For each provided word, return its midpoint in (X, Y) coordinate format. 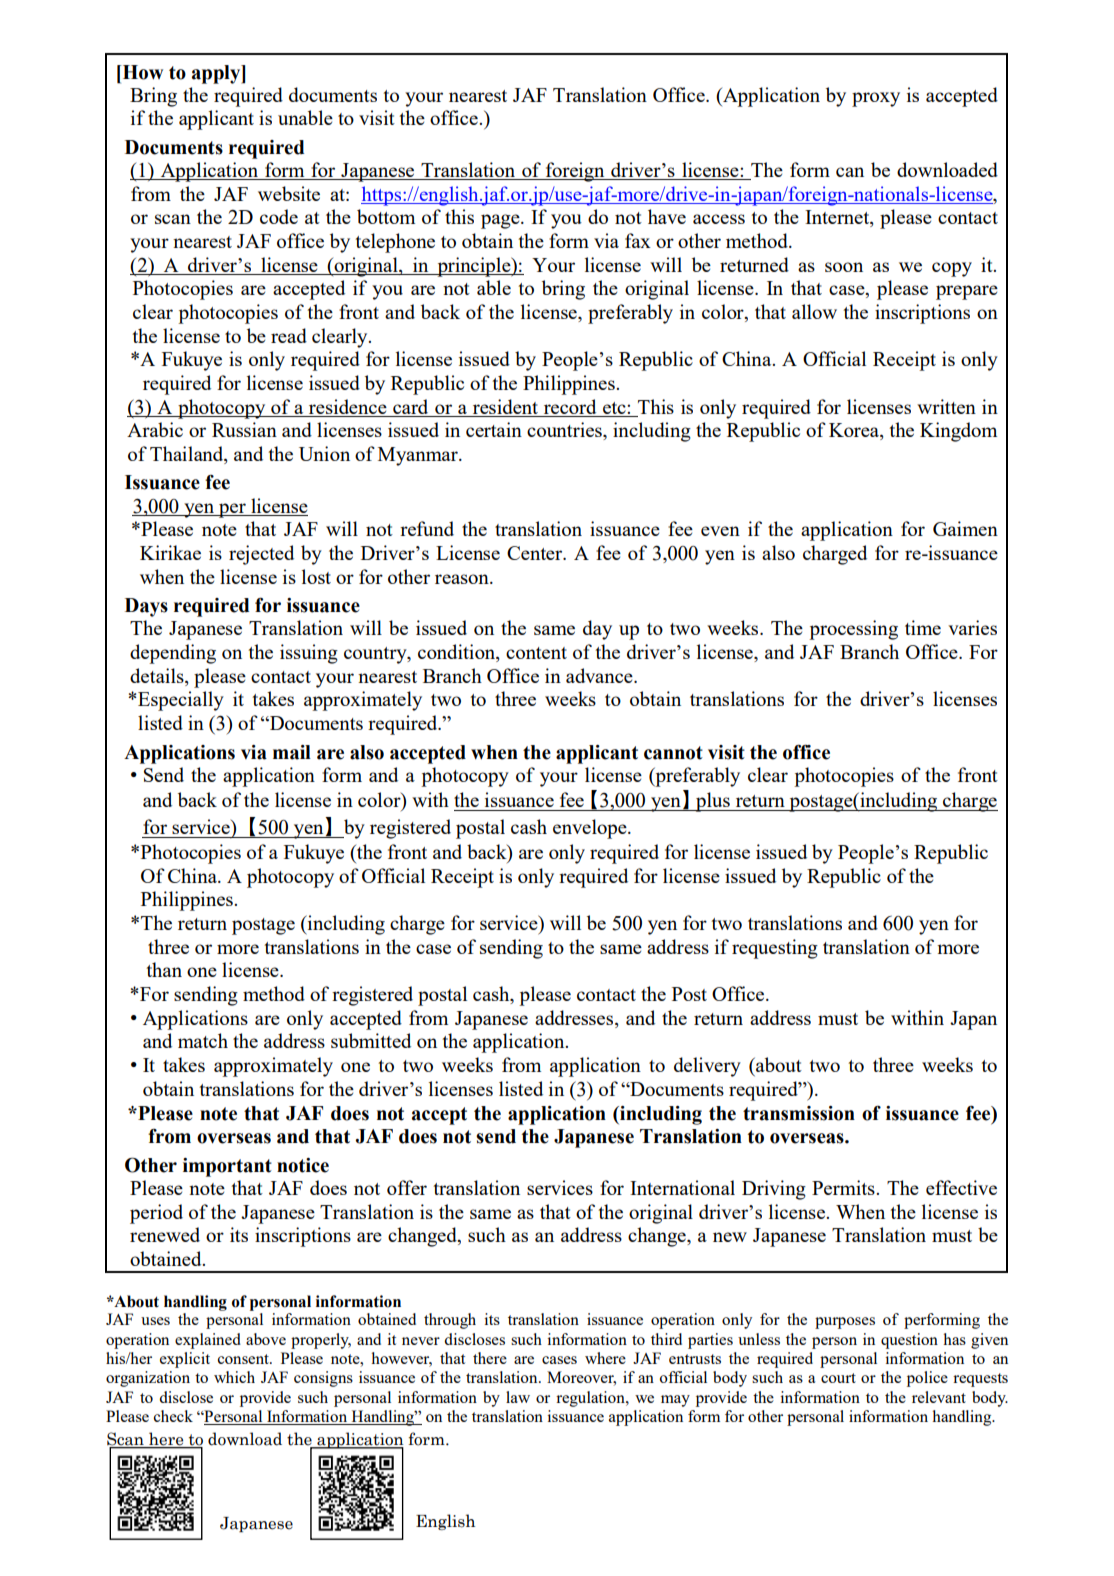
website (289, 193)
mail (292, 752)
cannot (673, 753)
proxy (876, 99)
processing (853, 630)
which (234, 1377)
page (501, 221)
